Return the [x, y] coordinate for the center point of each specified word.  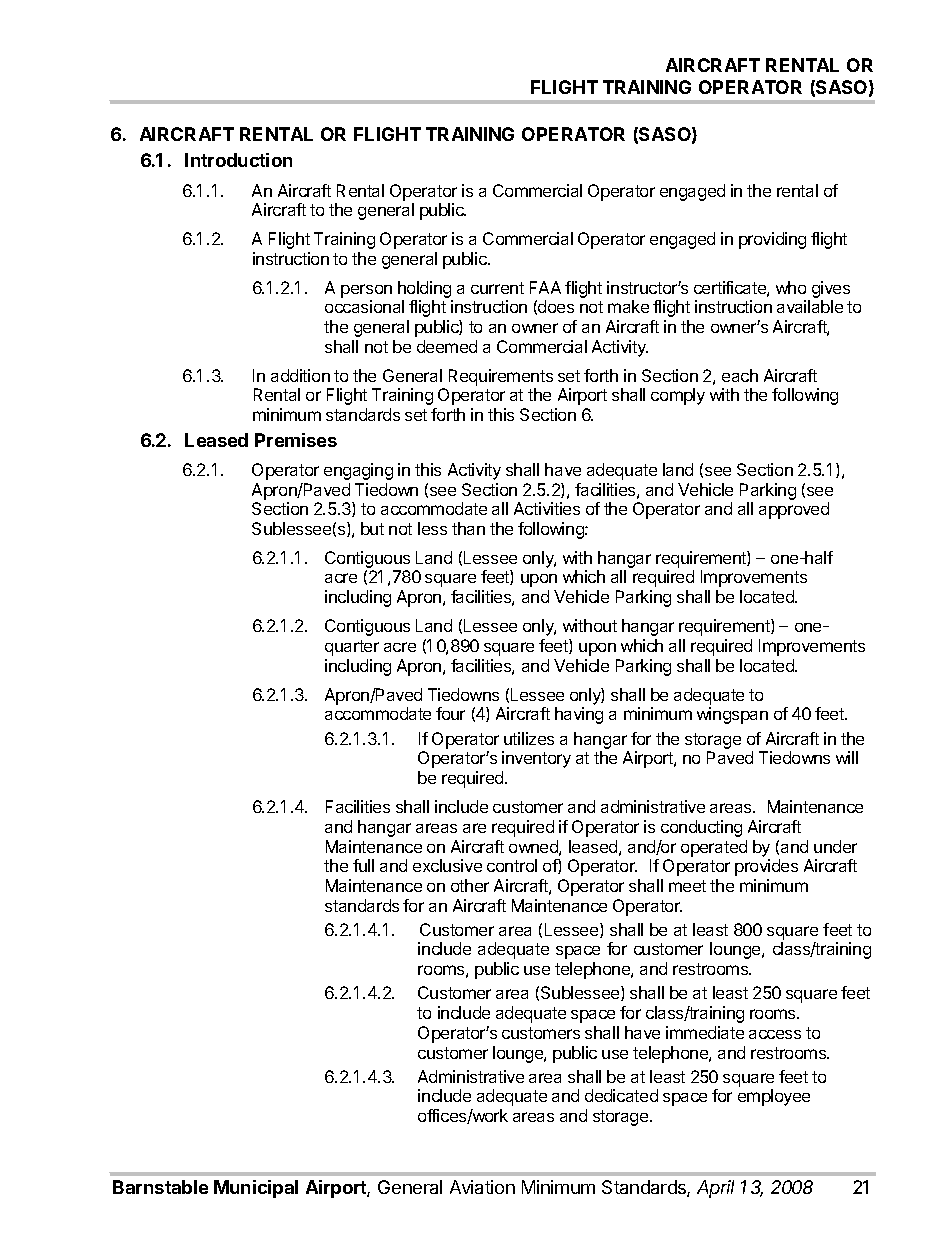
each [740, 375]
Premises [296, 440]
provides [766, 867]
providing [772, 240]
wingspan [732, 715]
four [450, 713]
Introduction [238, 160]
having [579, 715]
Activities [547, 508]
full [363, 865]
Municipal [256, 1189]
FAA [545, 287]
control [512, 865]
